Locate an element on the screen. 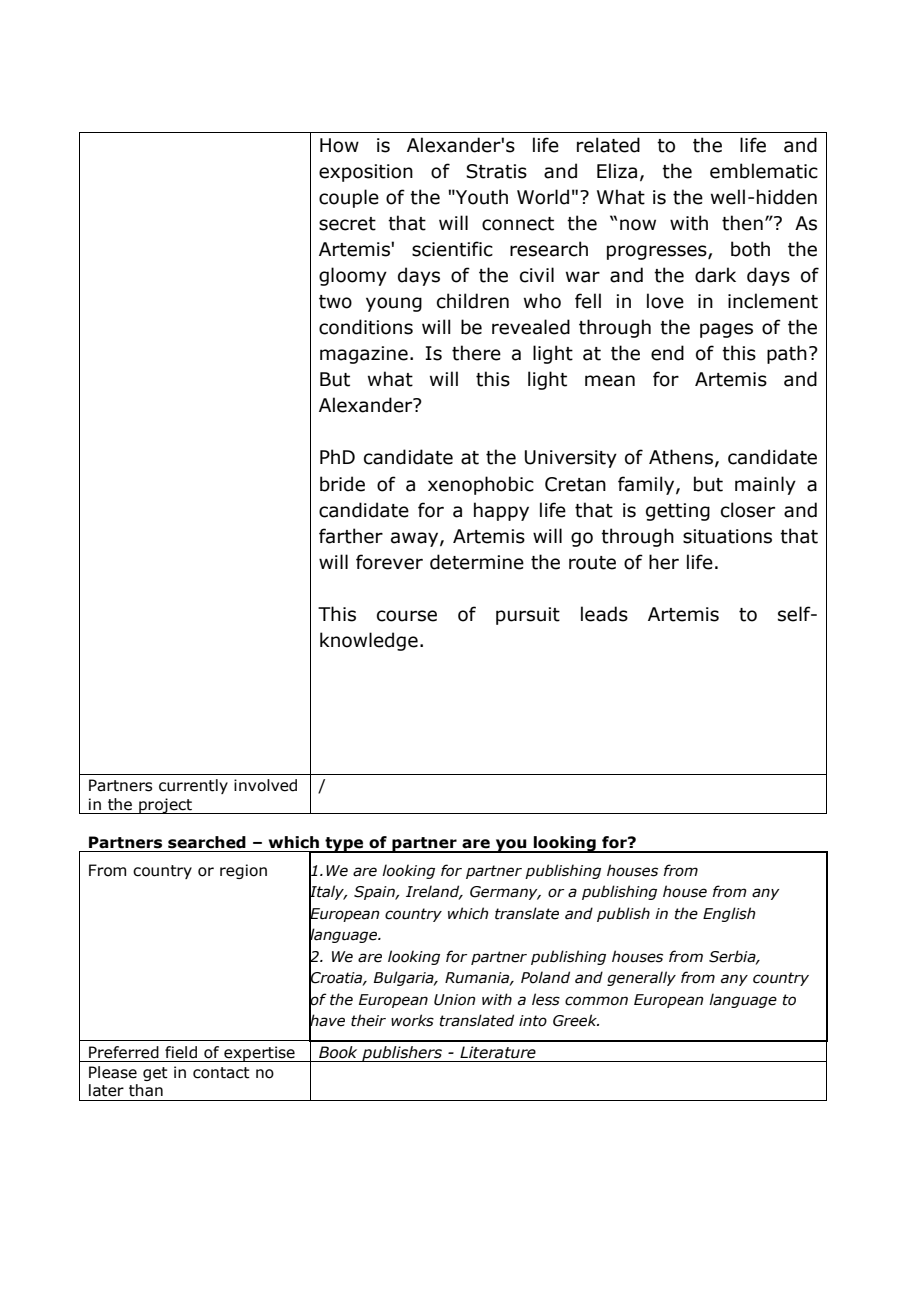  field is located at coordinates (181, 1052).
